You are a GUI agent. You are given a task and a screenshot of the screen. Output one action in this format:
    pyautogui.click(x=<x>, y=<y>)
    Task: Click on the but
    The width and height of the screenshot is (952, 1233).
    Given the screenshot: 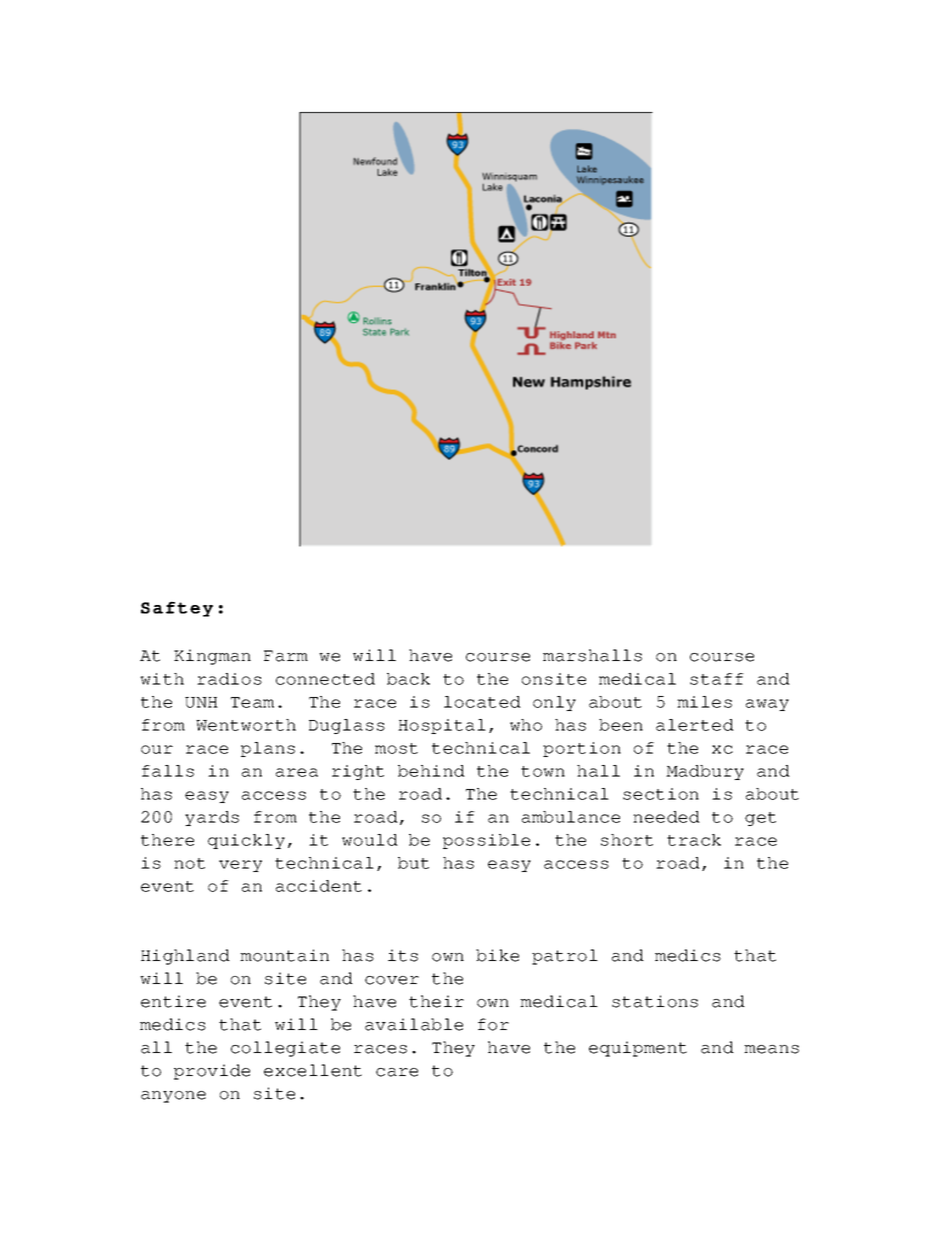 What is the action you would take?
    pyautogui.click(x=413, y=863)
